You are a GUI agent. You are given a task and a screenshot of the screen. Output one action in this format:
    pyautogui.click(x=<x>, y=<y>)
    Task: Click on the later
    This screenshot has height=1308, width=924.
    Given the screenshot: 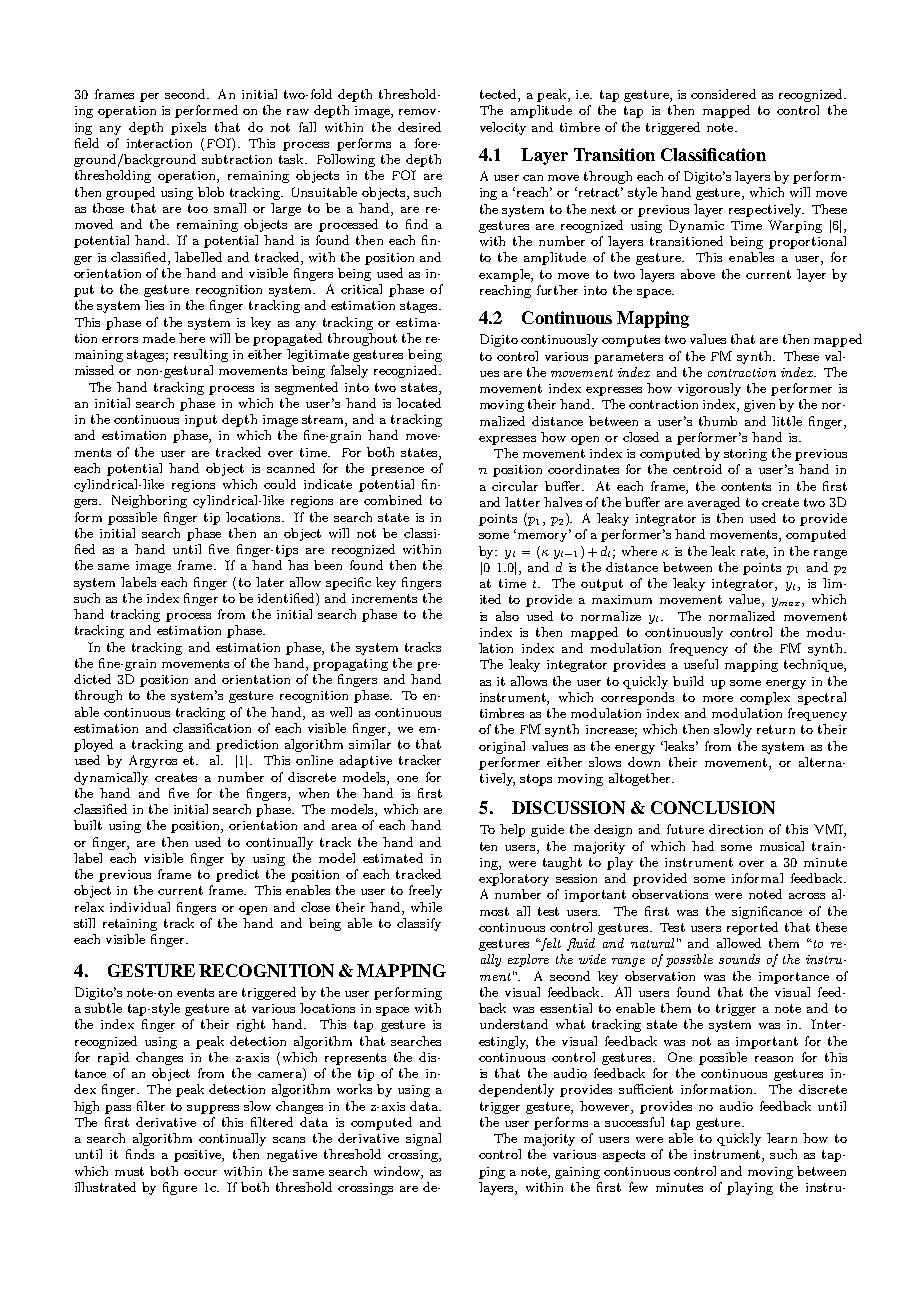 What is the action you would take?
    pyautogui.click(x=270, y=582)
